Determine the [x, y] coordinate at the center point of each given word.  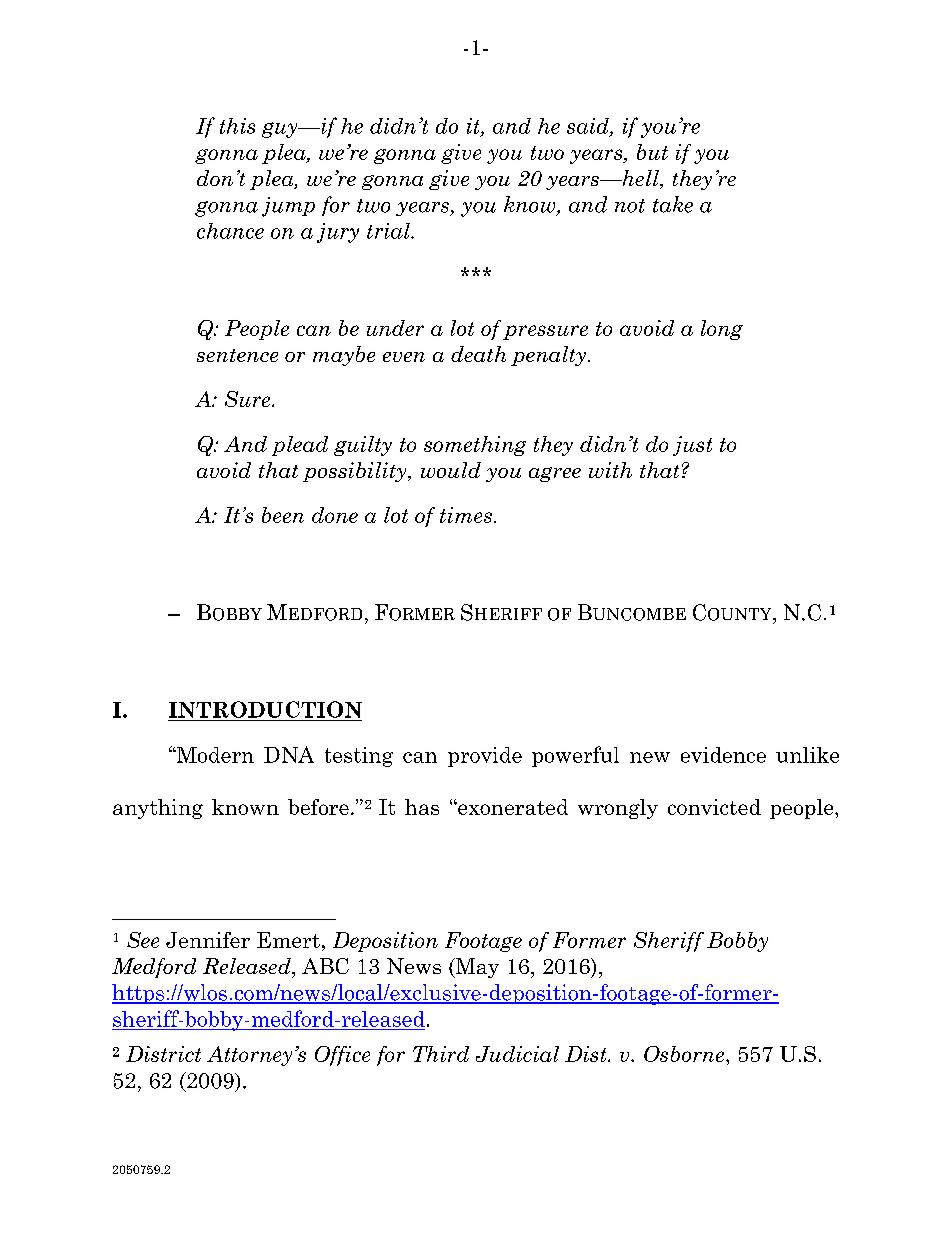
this [237, 126]
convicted [714, 807]
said [589, 127]
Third [441, 1054]
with [610, 470]
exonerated [512, 807]
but [652, 152]
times [466, 515]
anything [158, 809]
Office [342, 1056]
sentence [237, 355]
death [478, 354]
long [722, 330]
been [283, 515]
